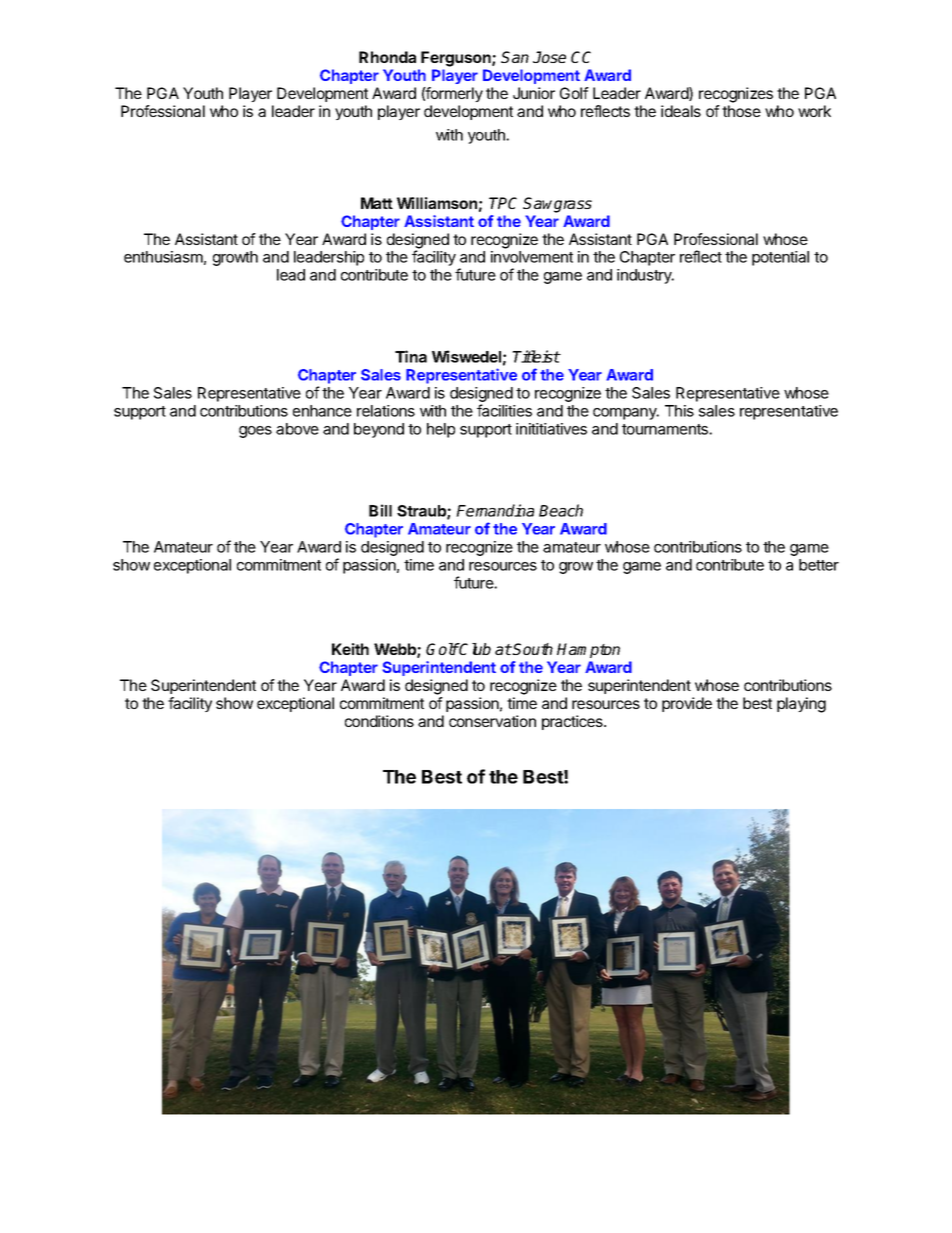 The image size is (952, 1233). What do you see at coordinates (411, 356) in the screenshot?
I see `Tina` at bounding box center [411, 356].
